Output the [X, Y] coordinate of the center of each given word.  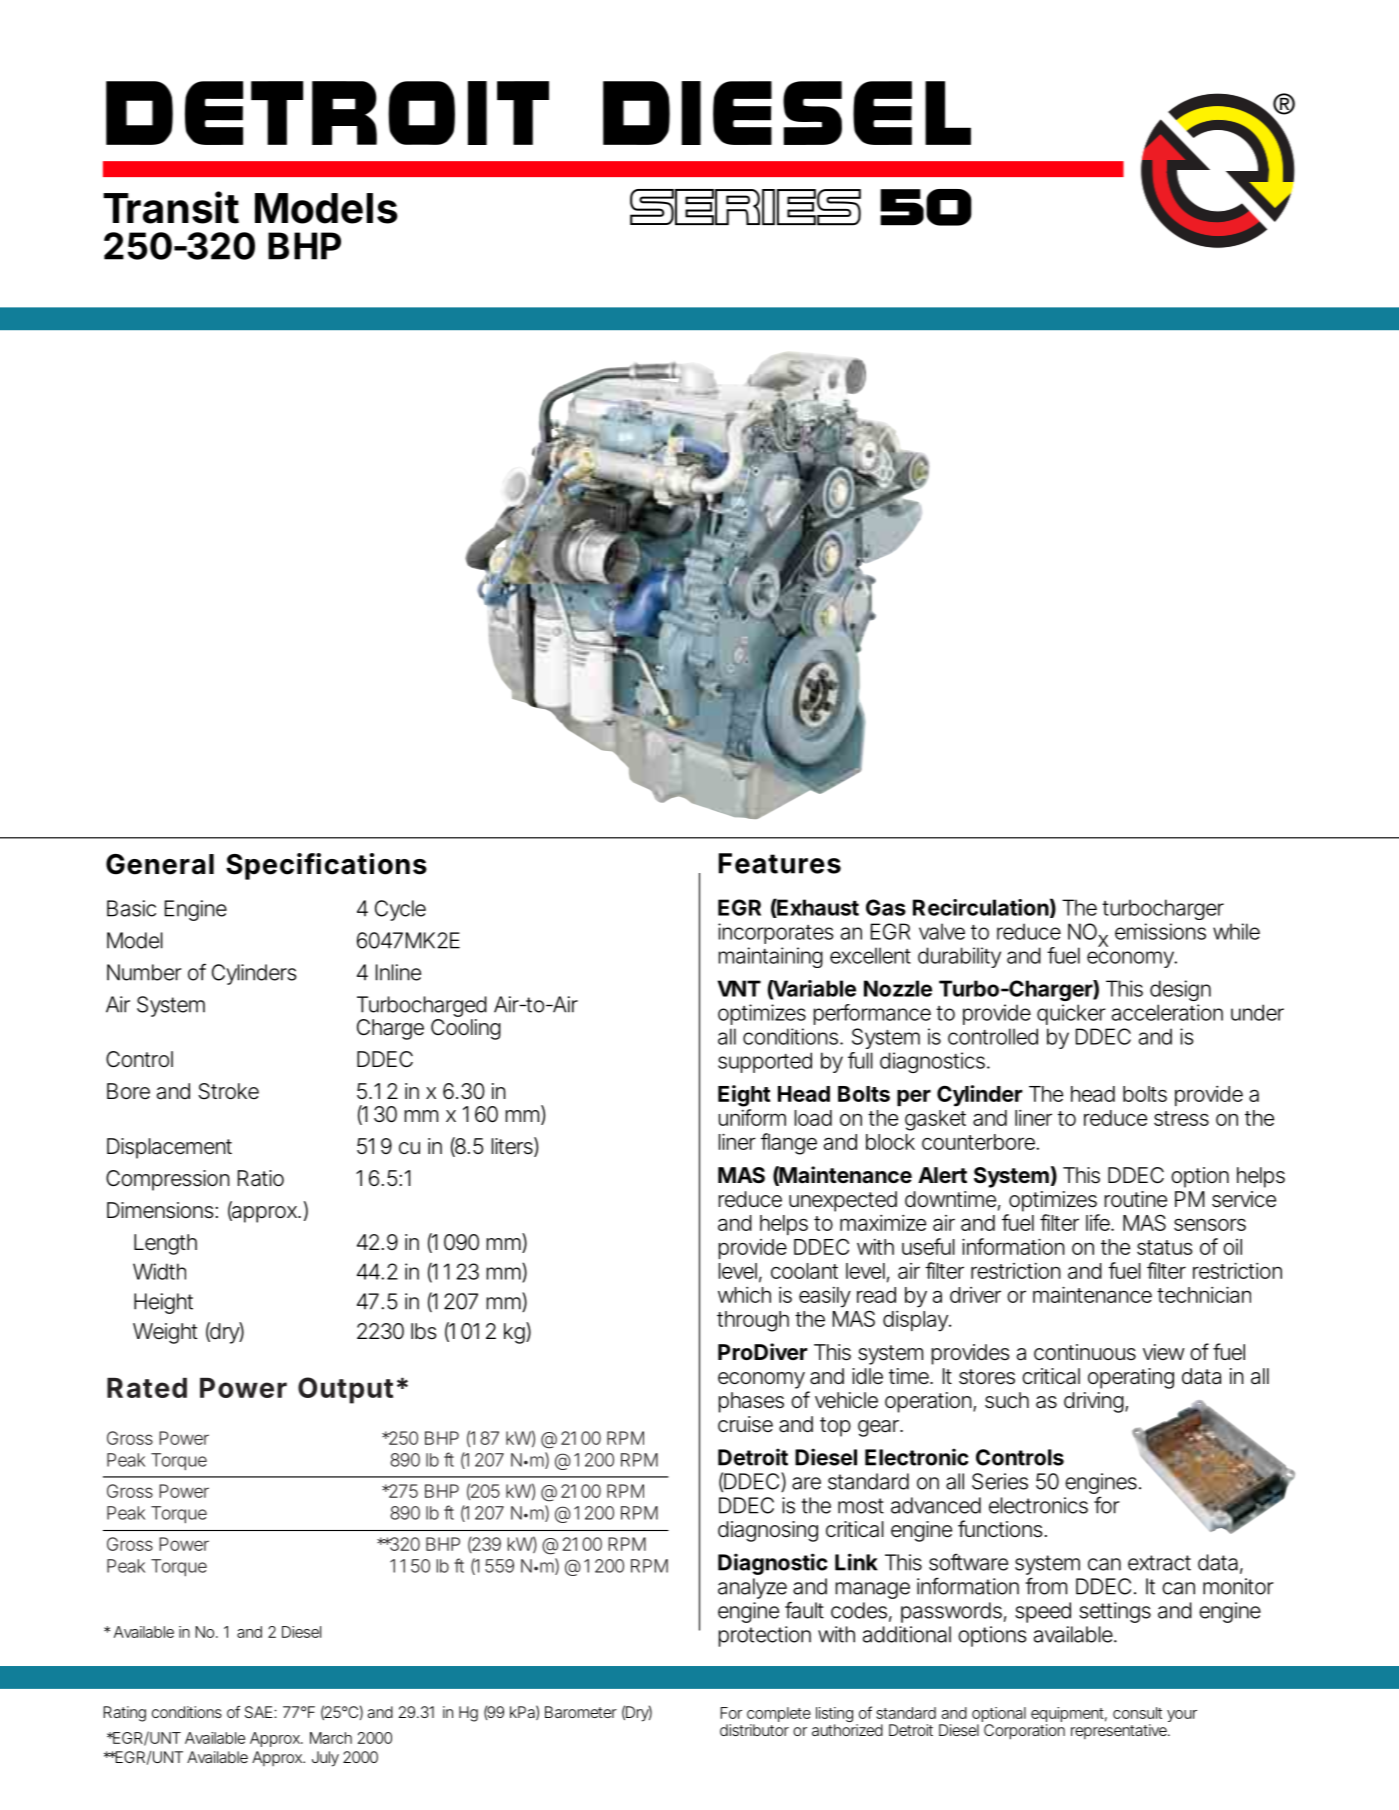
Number [144, 972]
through [753, 1321]
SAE [259, 1712]
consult [1137, 1713]
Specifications [326, 866]
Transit [171, 207]
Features [780, 863]
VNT [739, 988]
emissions [1160, 931]
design [1180, 990]
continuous [1085, 1352]
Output [345, 1390]
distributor [754, 1730]
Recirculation [981, 907]
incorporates [776, 933]
